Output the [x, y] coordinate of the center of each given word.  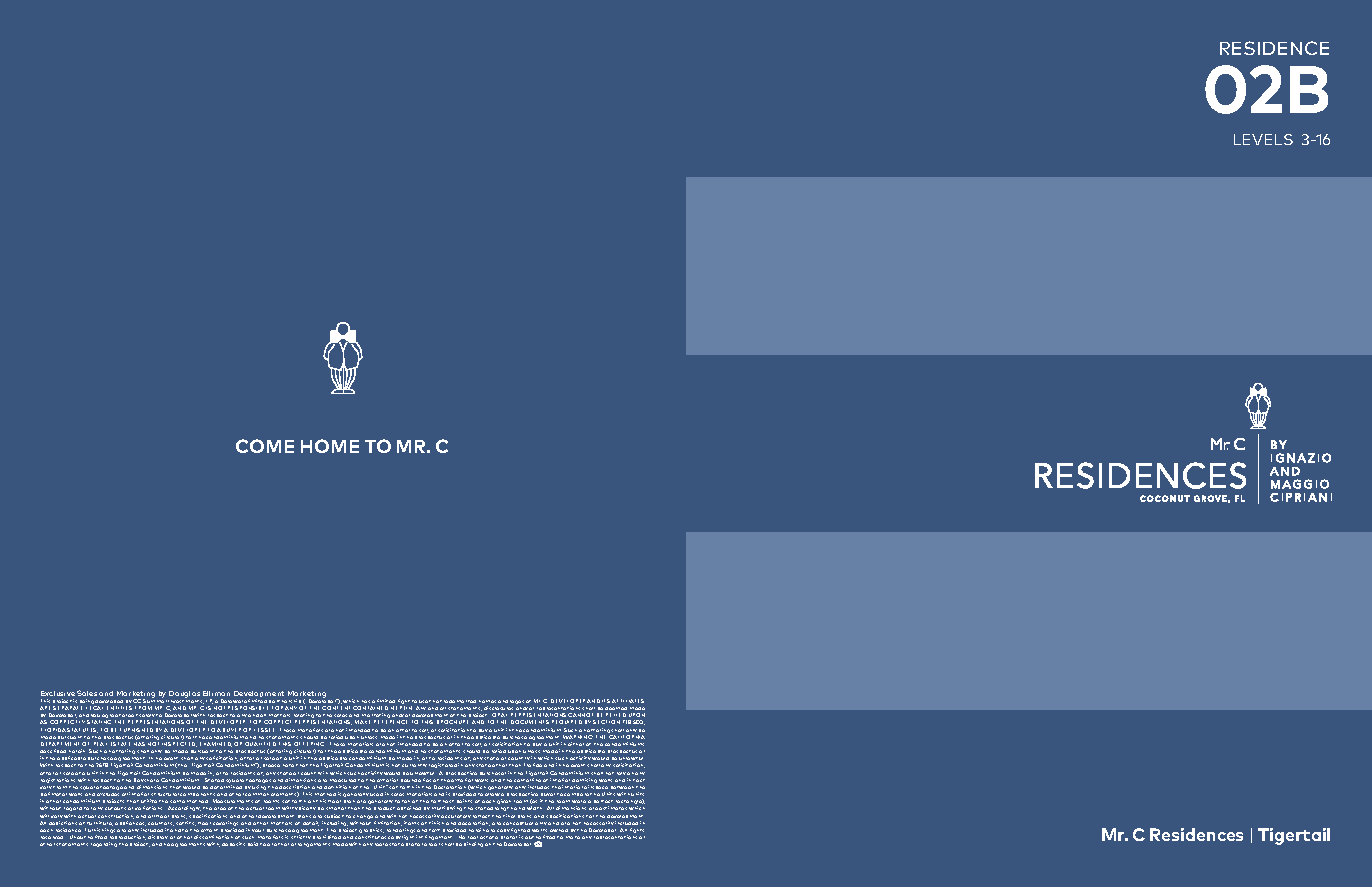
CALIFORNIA [627, 737]
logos [517, 702]
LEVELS [1263, 139]
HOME [330, 446]
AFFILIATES [628, 701]
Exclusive [58, 693]
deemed [616, 708]
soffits [186, 823]
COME [265, 446]
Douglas [184, 694]
